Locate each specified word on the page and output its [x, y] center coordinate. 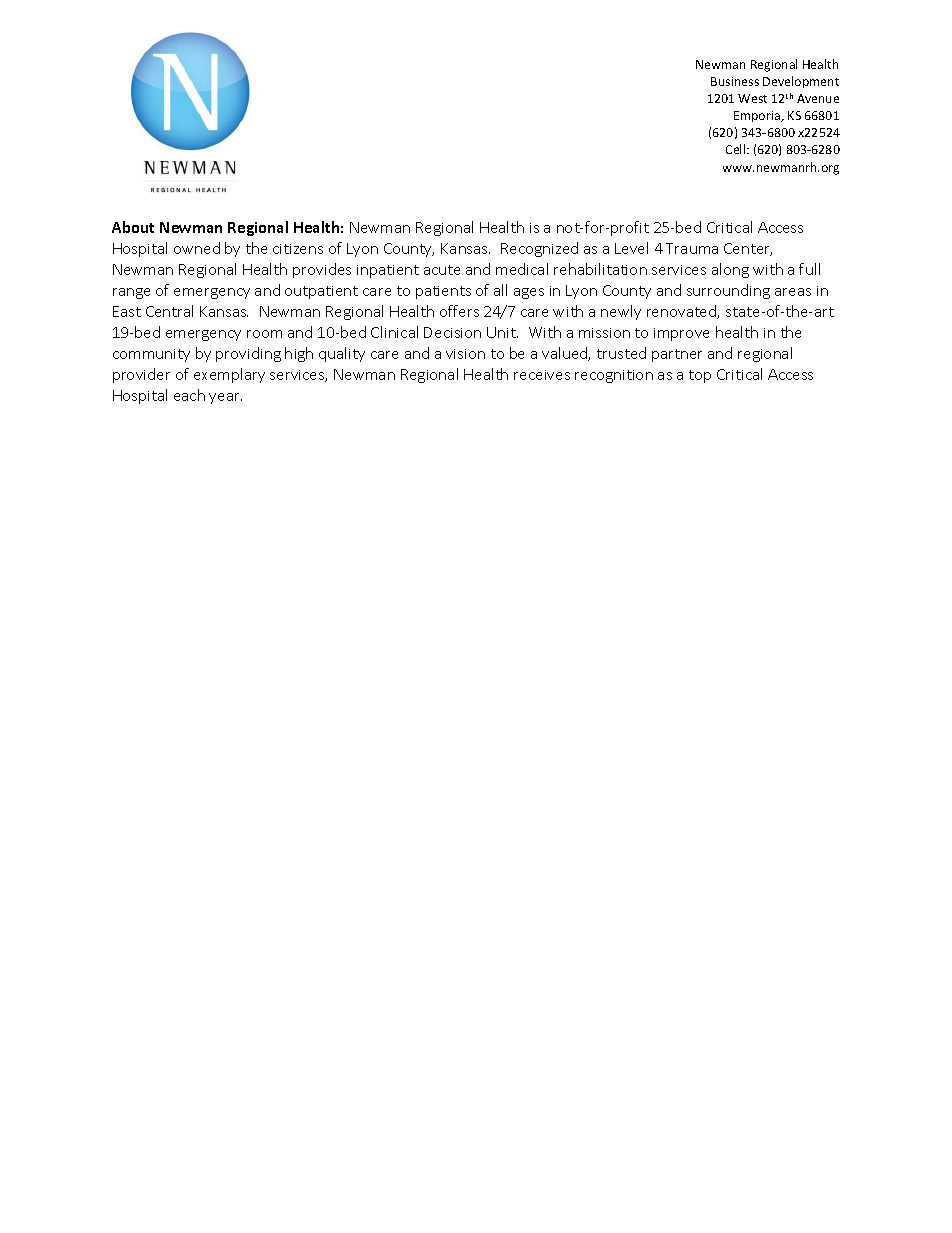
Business [735, 81]
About [133, 227]
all [500, 290]
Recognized [539, 249]
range [131, 293]
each [189, 395]
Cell [737, 149]
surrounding [728, 291]
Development [801, 82]
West [752, 98]
